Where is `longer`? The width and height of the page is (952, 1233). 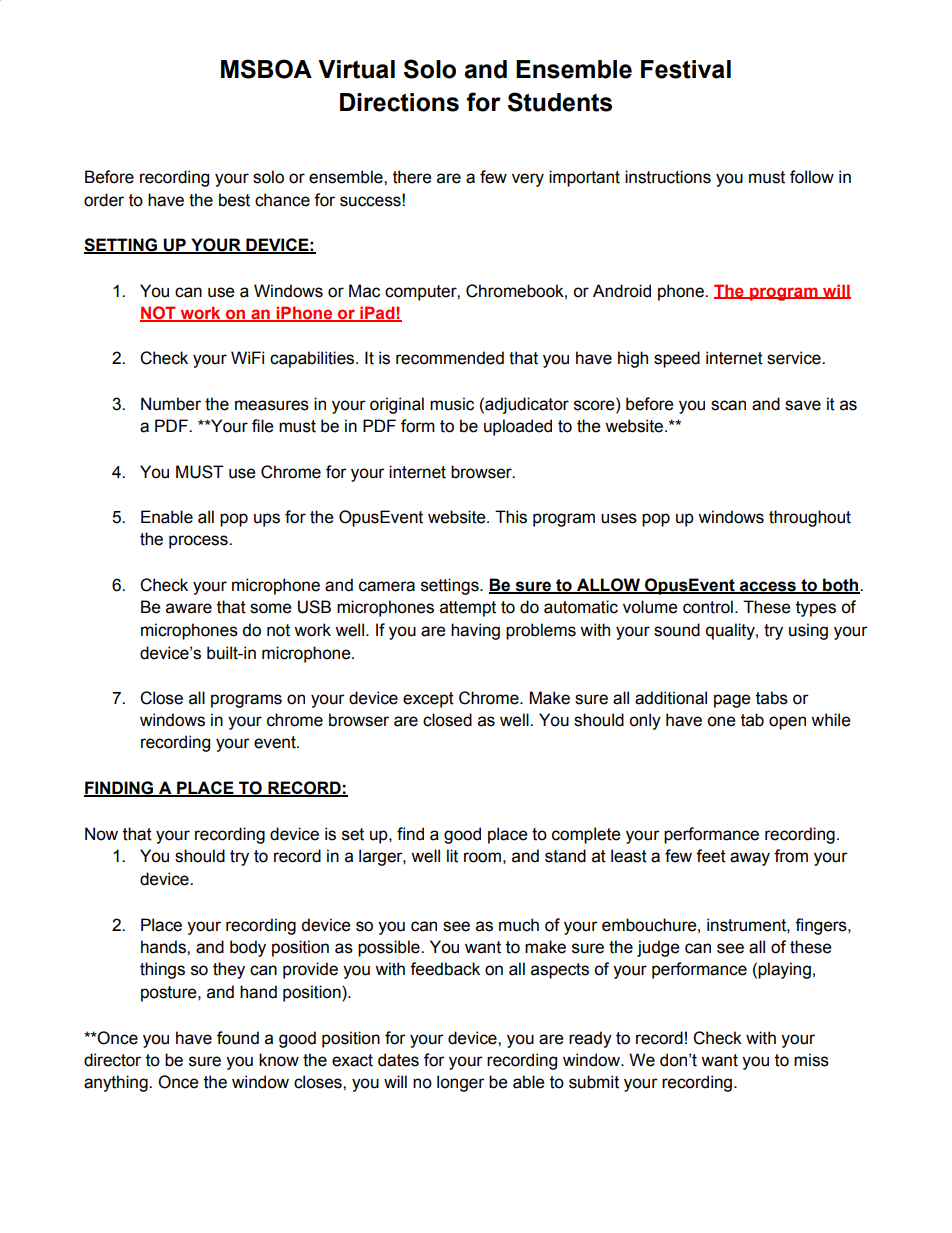 longer is located at coordinates (461, 1083).
